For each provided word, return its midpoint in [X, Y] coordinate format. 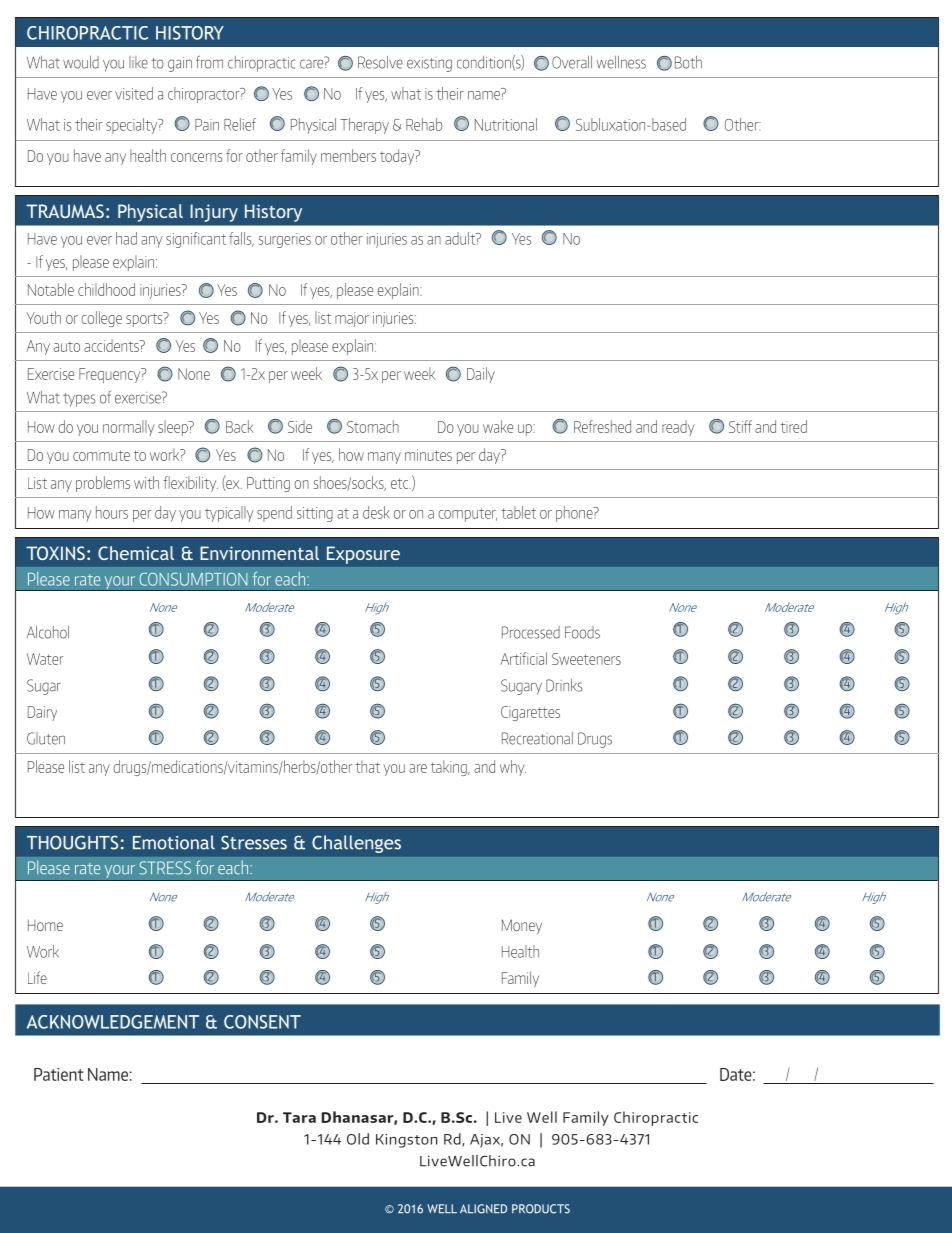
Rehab [424, 124]
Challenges [356, 844]
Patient [58, 1074]
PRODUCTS [541, 1209]
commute [101, 455]
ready [678, 428]
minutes [428, 455]
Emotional [174, 842]
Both [688, 62]
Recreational [537, 738]
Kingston [407, 1141]
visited [134, 93]
